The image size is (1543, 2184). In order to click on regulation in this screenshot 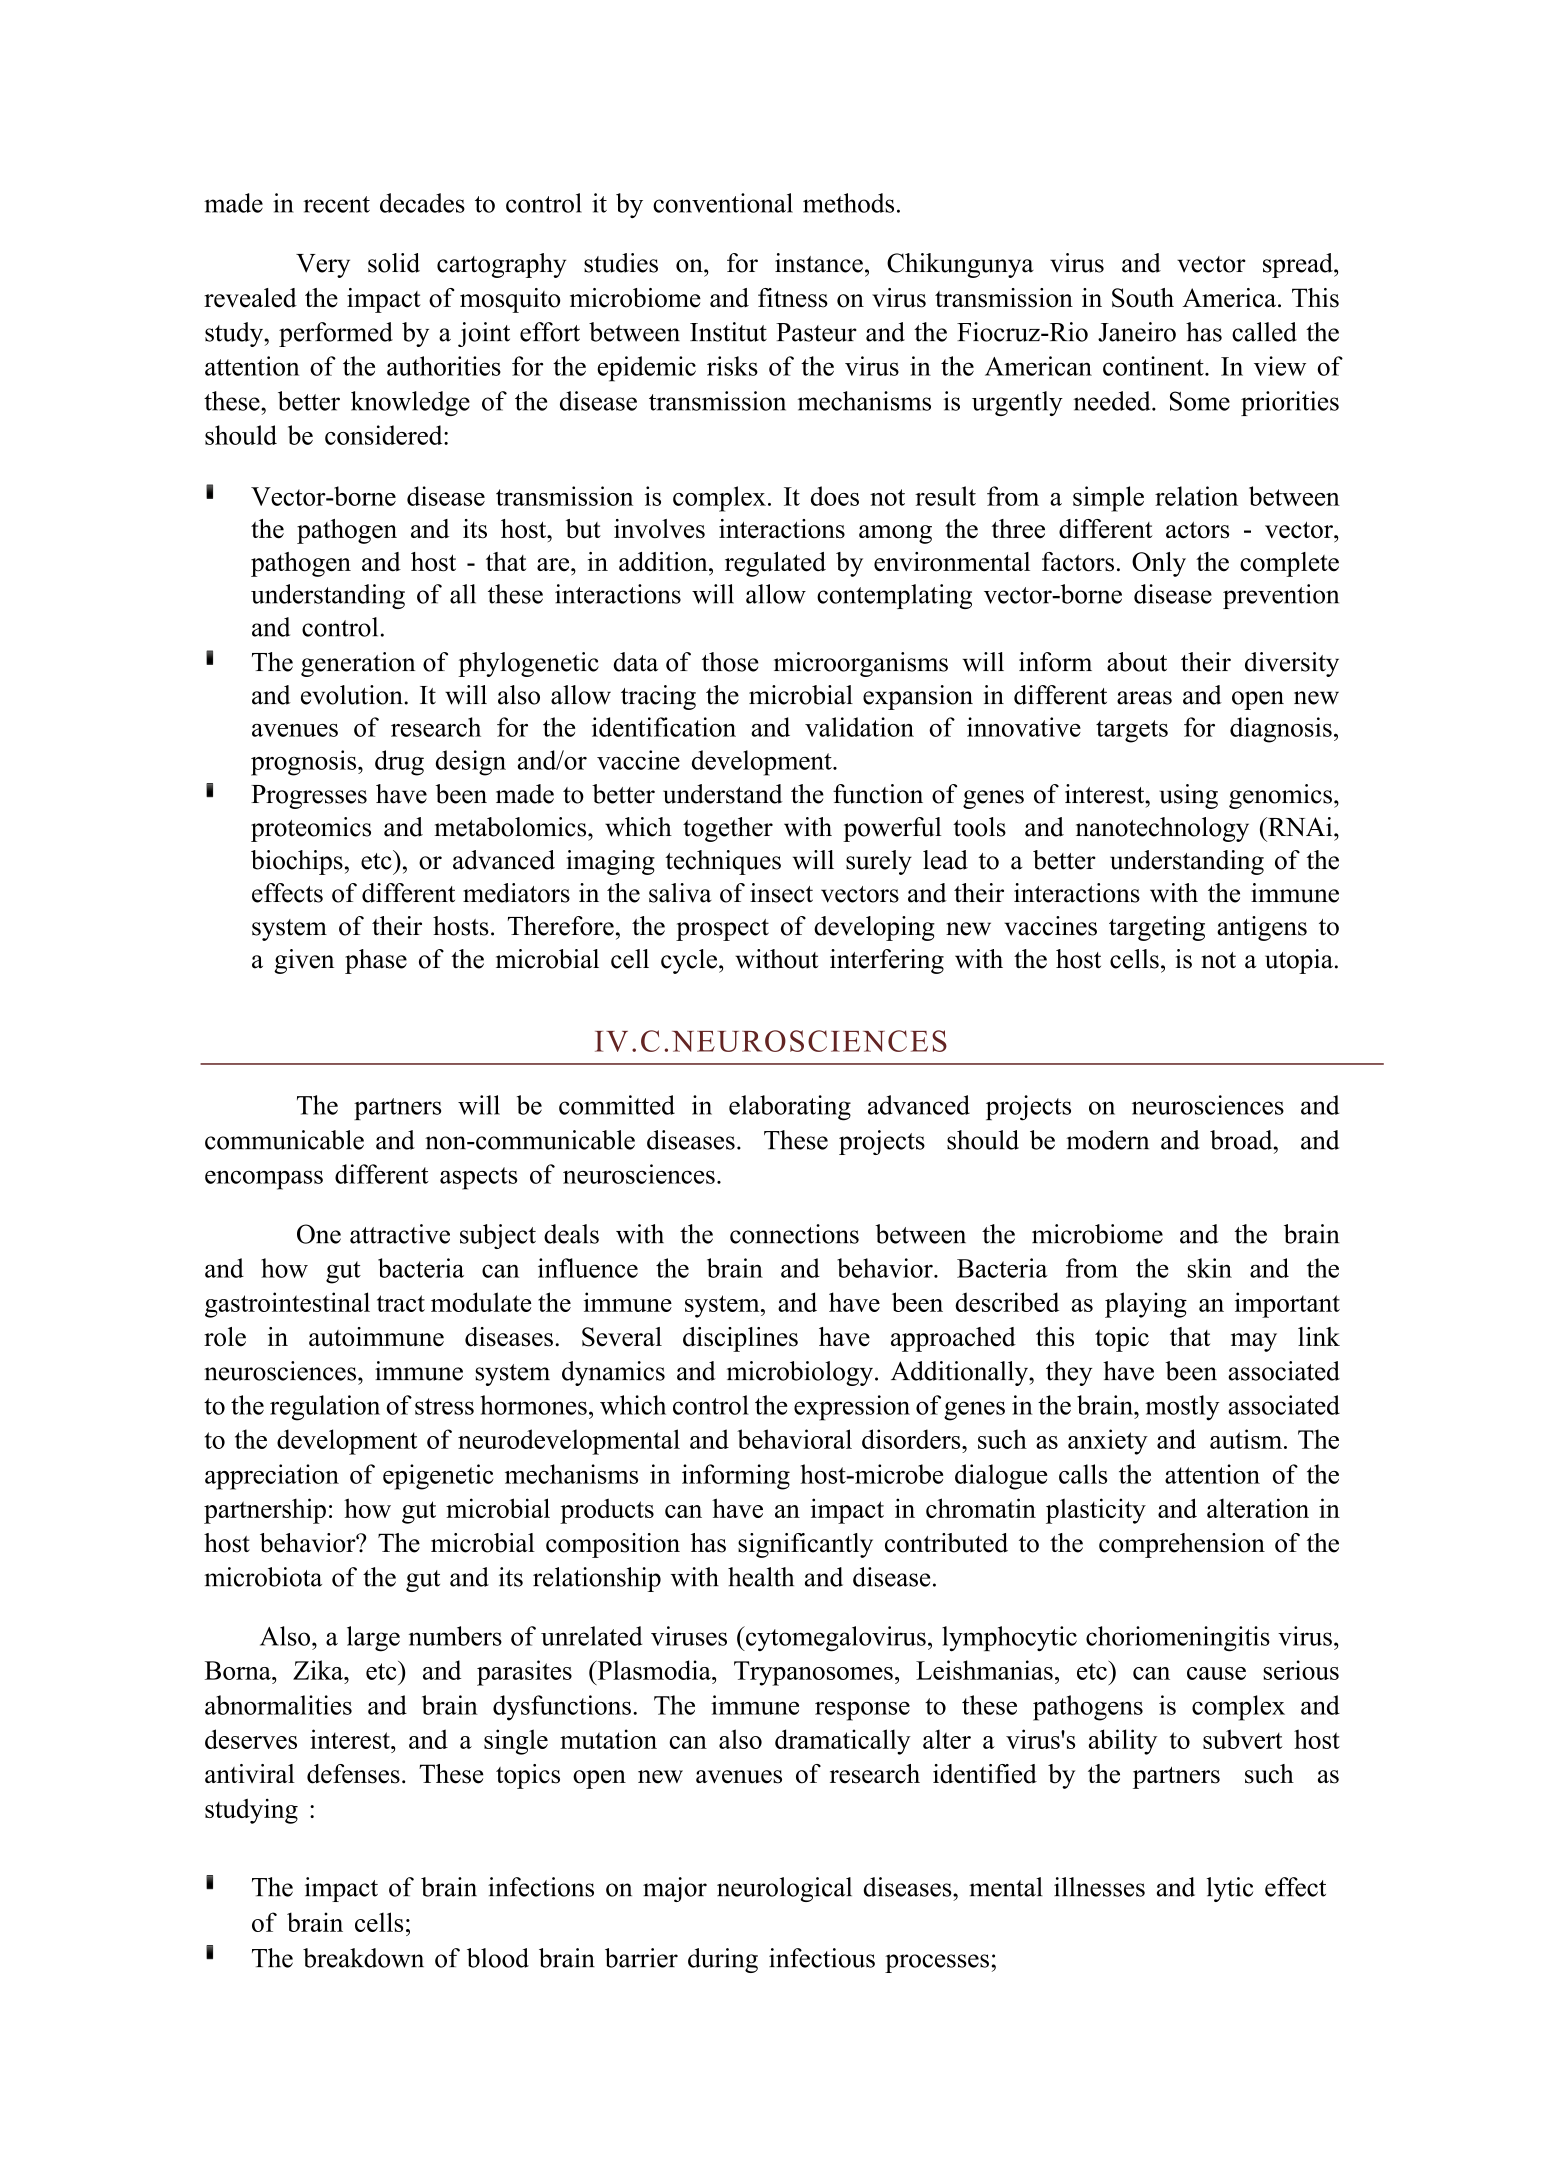, I will do `click(325, 1408)`.
